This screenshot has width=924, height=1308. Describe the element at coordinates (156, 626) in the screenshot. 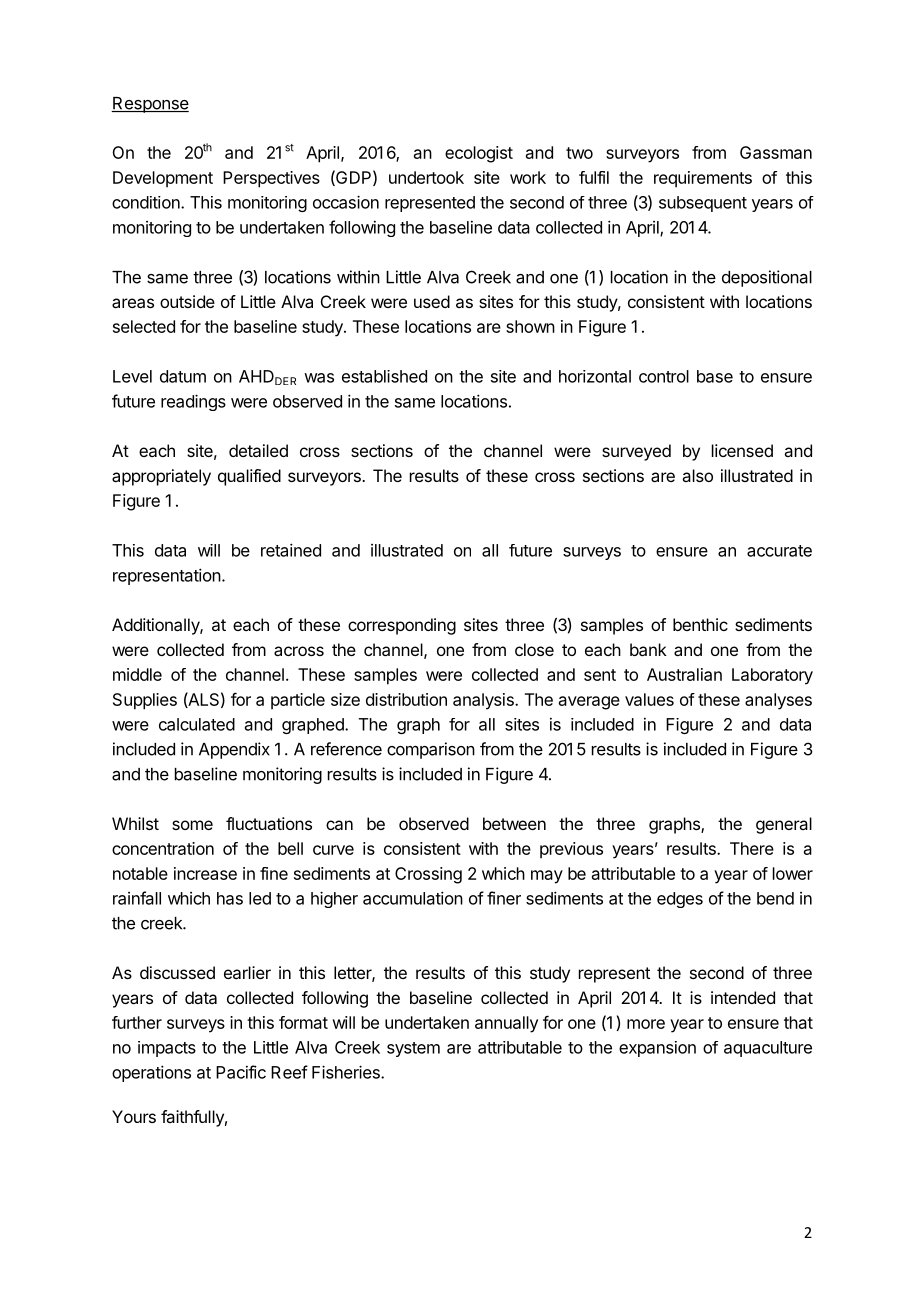

I see `Additionally` at that location.
